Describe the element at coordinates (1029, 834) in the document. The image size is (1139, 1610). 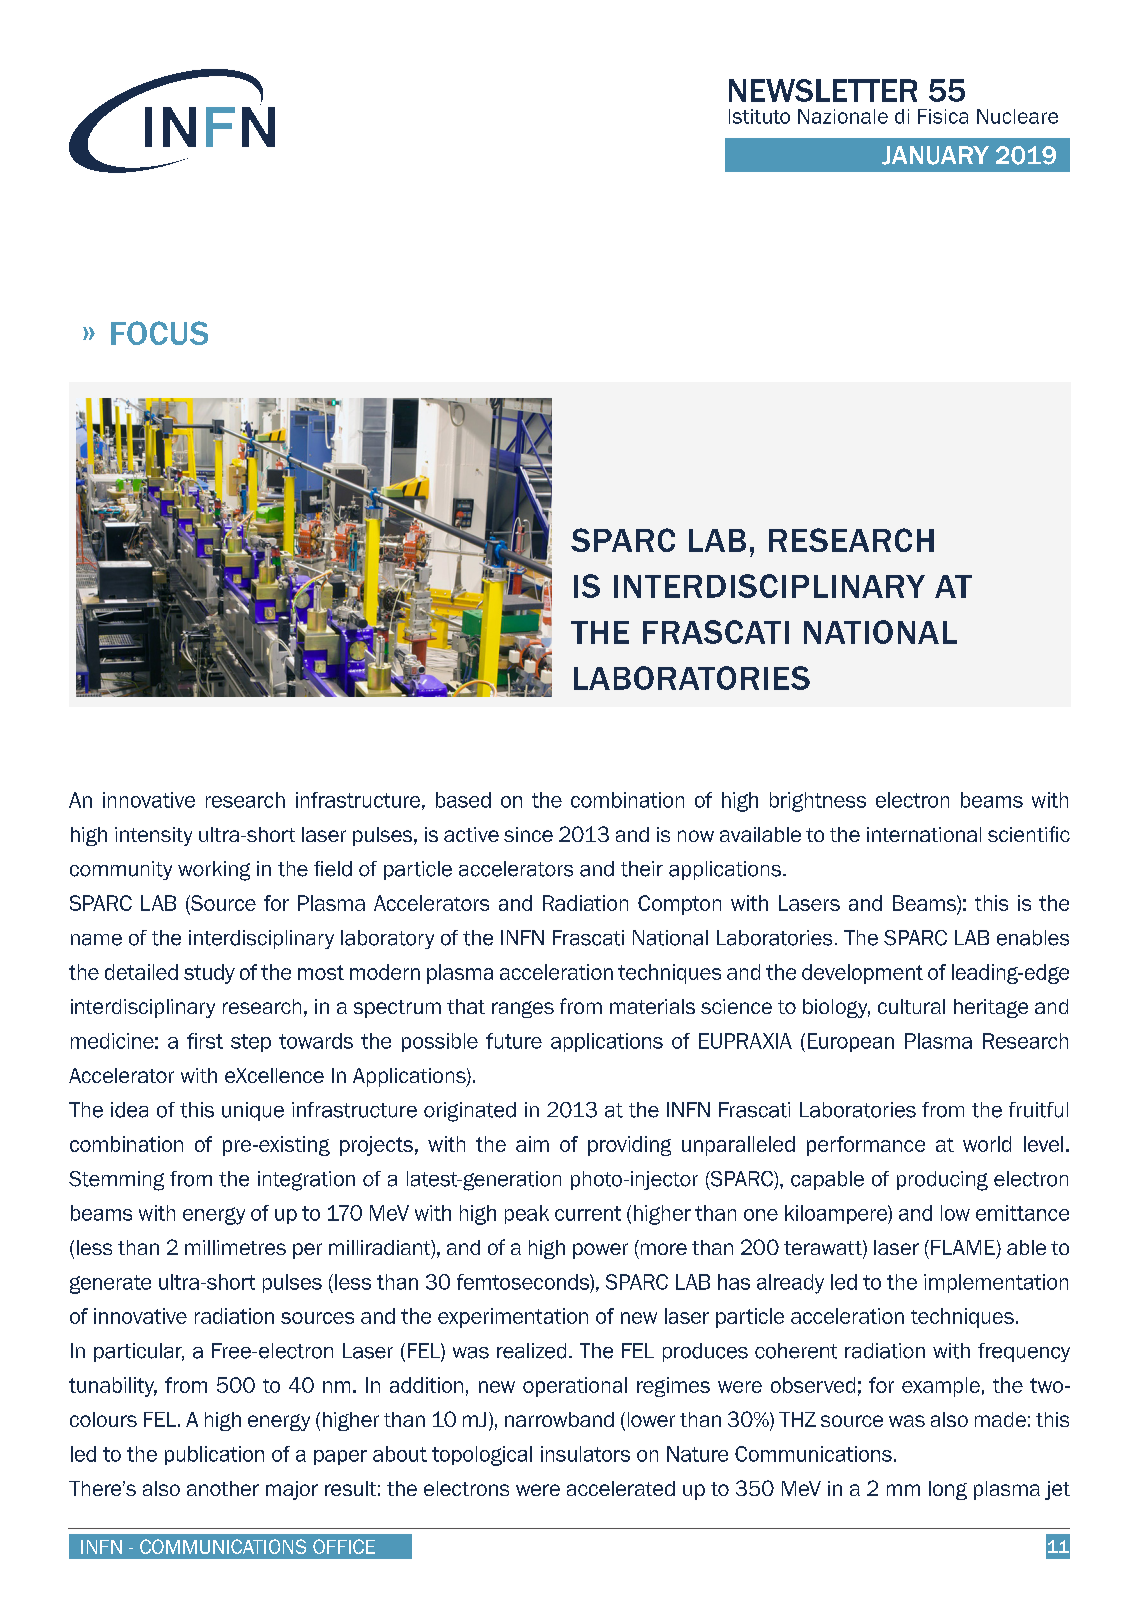
I see `scientific` at that location.
